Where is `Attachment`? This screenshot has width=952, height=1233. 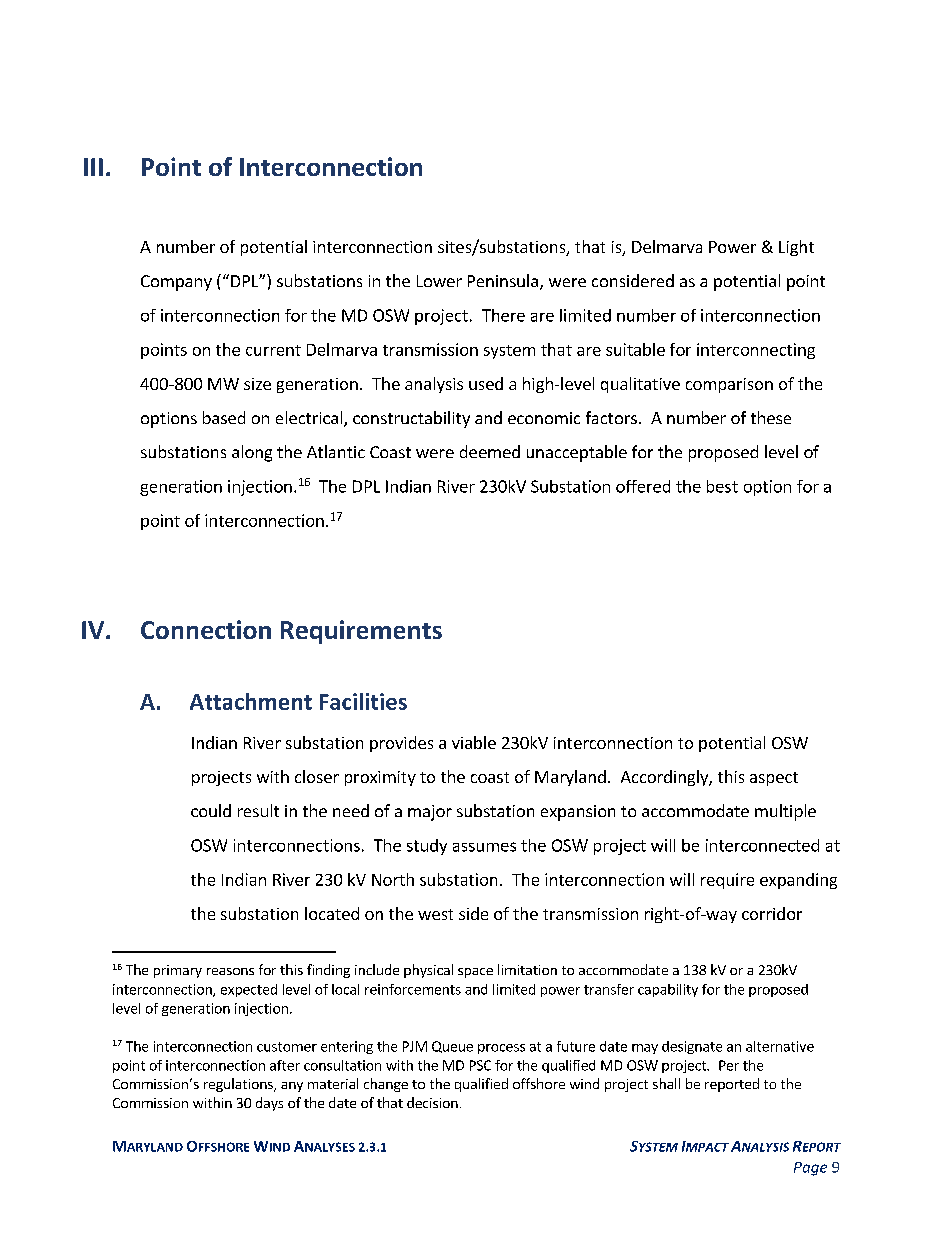 Attachment is located at coordinates (251, 701).
